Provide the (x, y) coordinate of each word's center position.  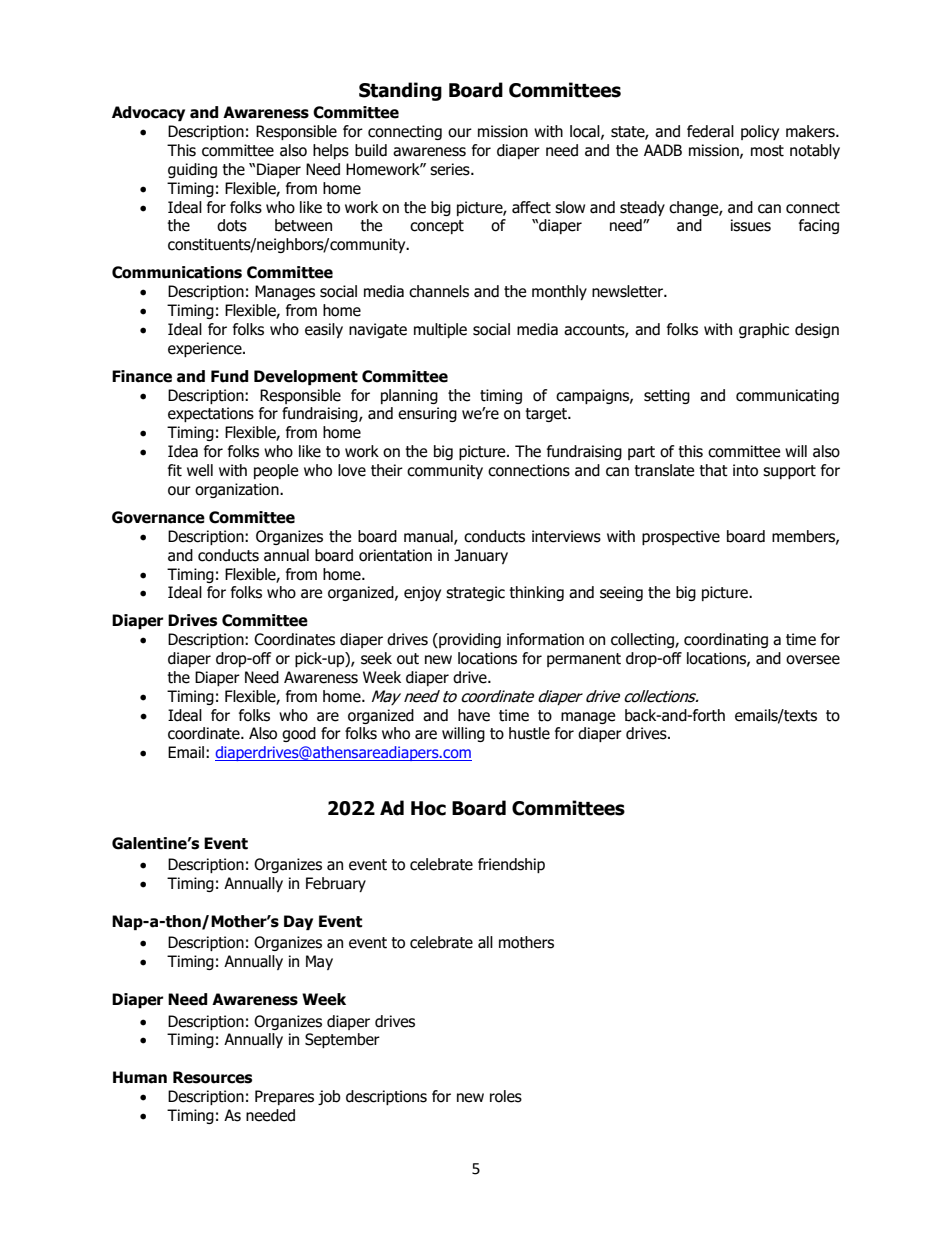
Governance (158, 517)
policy (760, 132)
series (451, 169)
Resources (212, 1077)
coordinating (726, 640)
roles (506, 1096)
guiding (192, 170)
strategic (475, 593)
